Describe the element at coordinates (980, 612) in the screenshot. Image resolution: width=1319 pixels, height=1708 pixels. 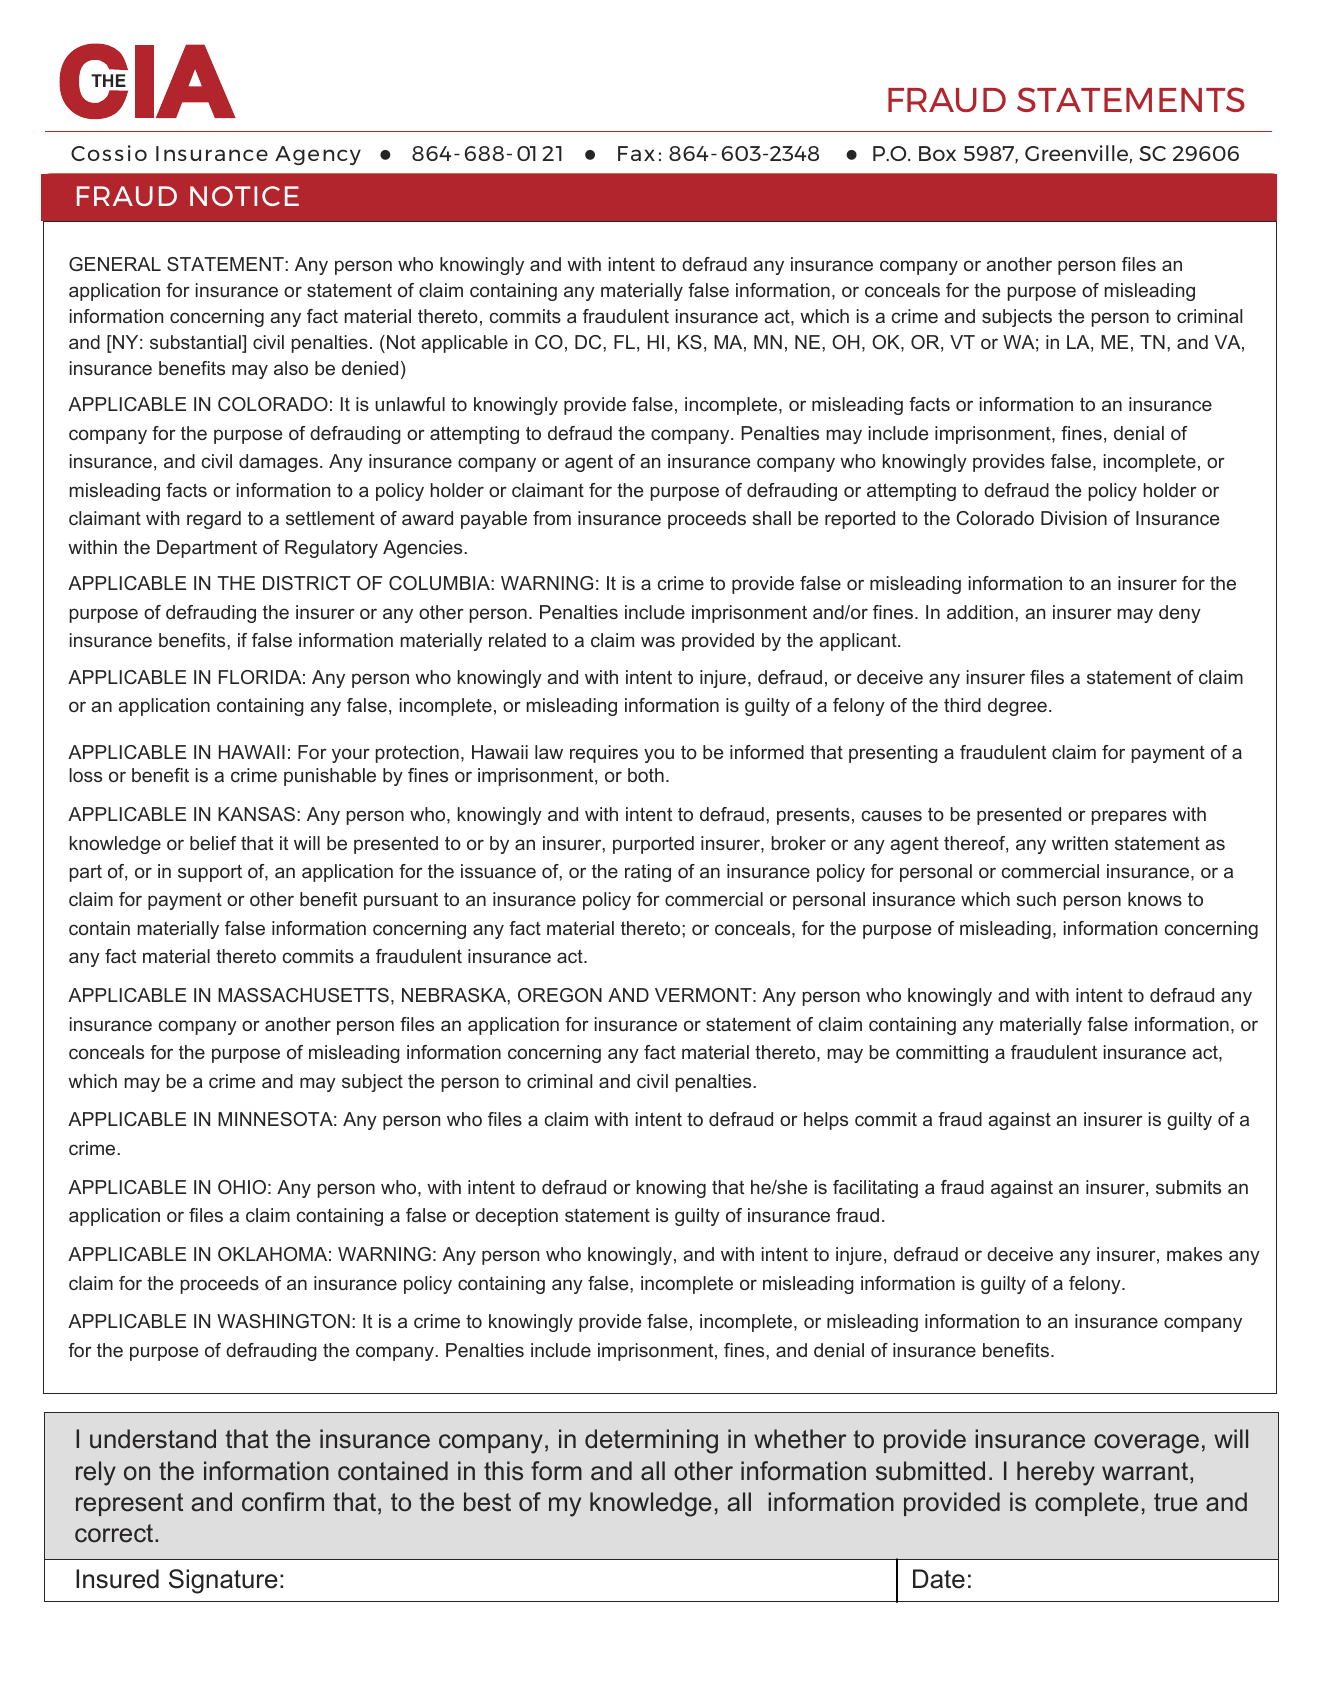
I see `addition` at that location.
